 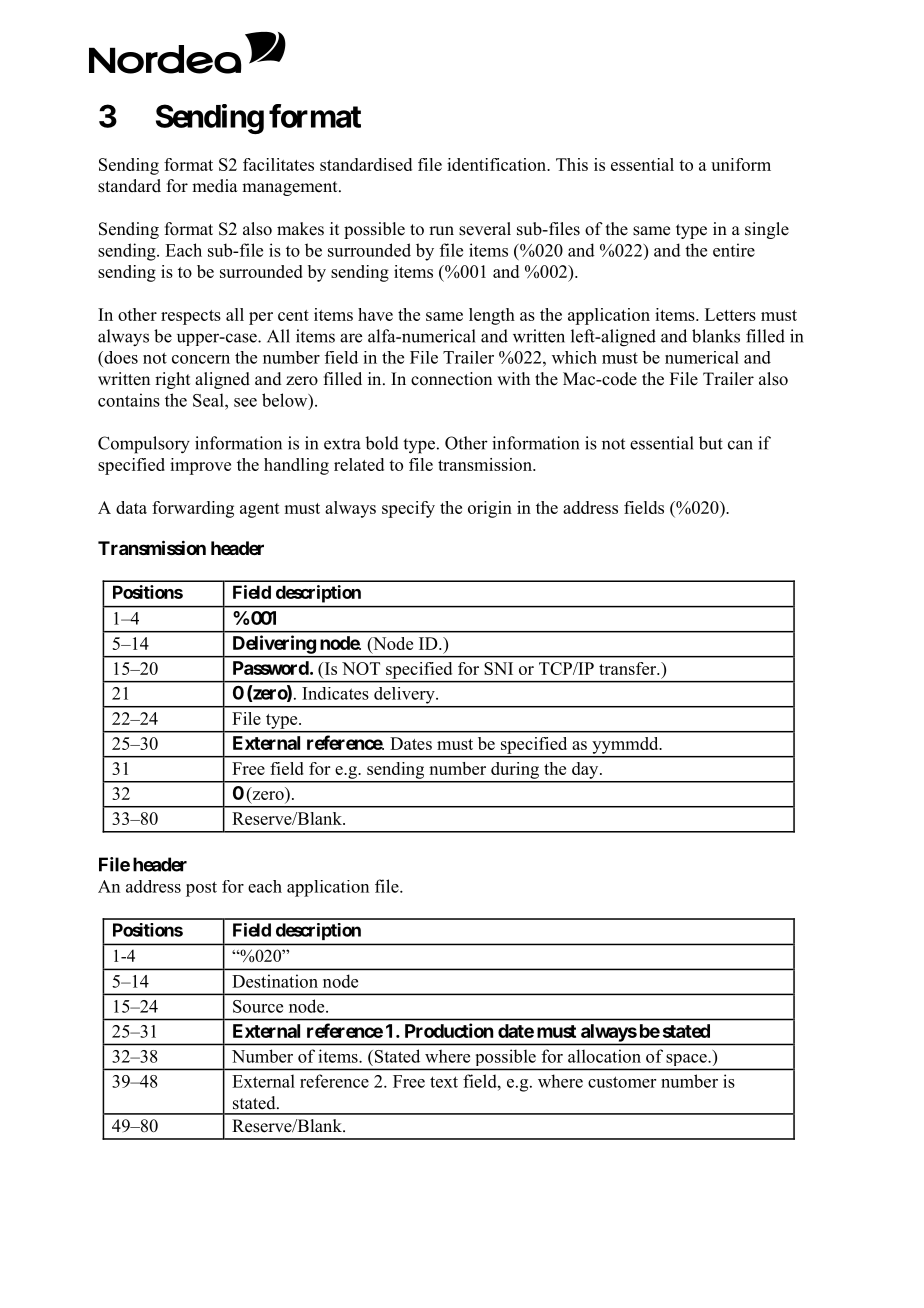 I want to click on transfer, so click(x=629, y=668).
